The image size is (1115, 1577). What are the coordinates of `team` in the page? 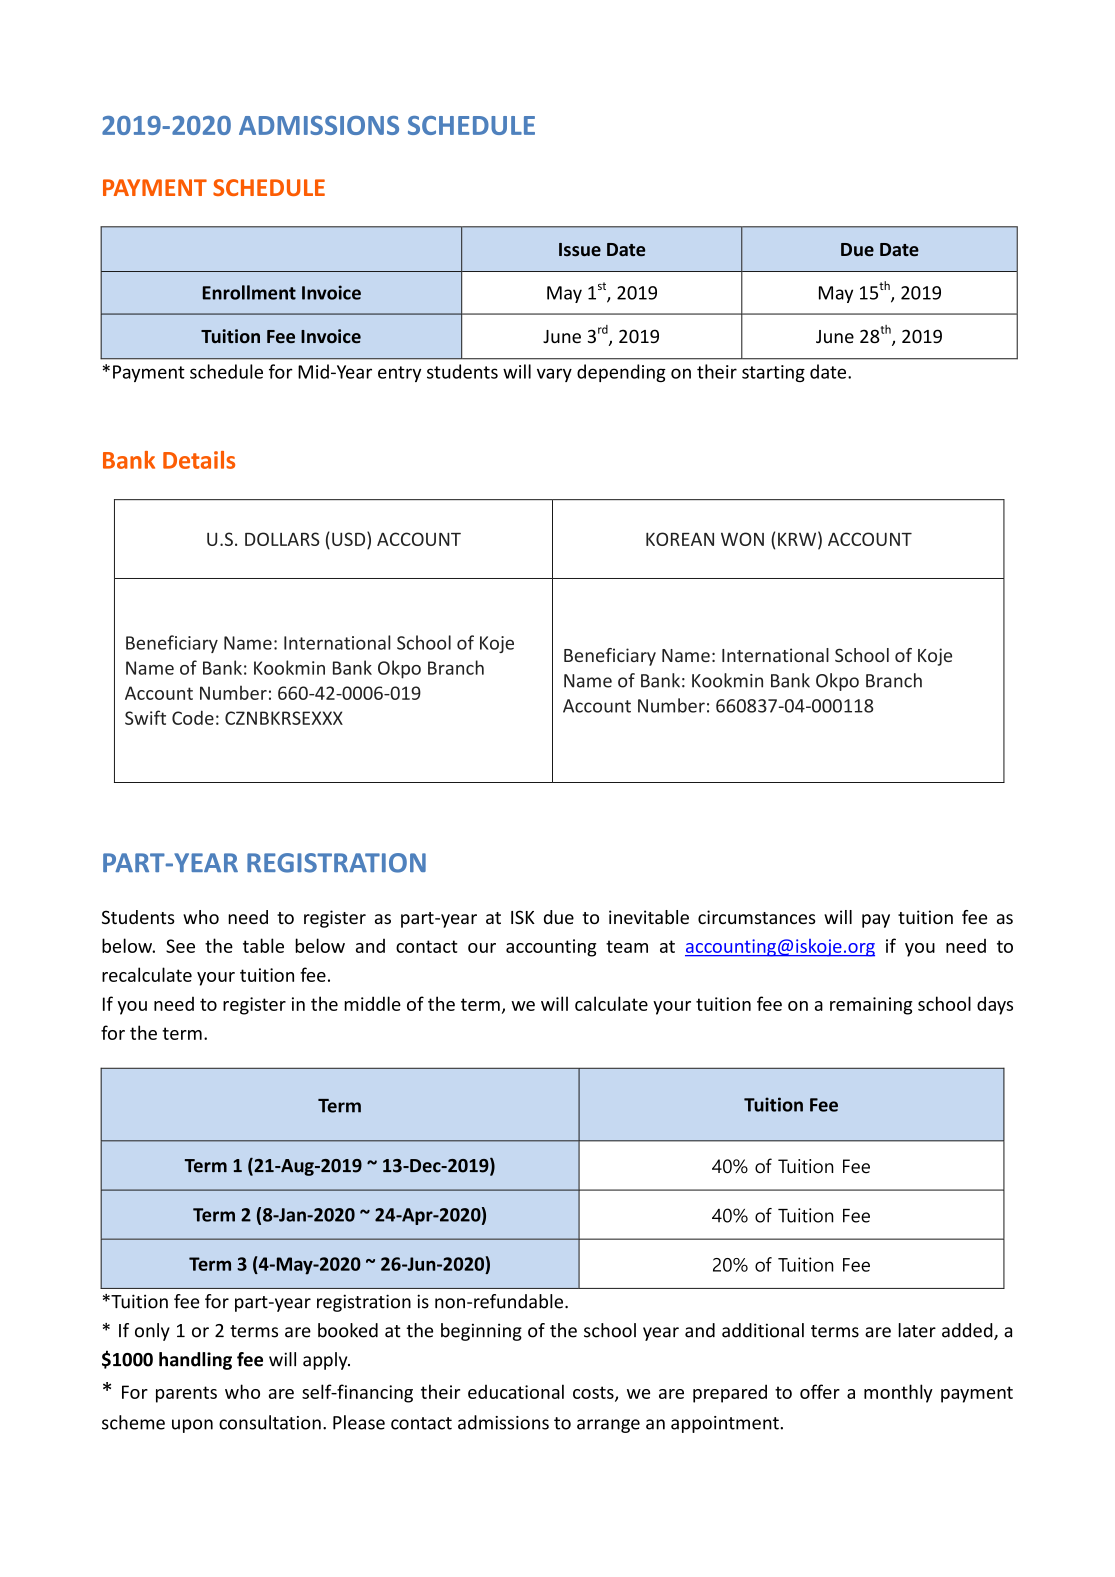 It's located at (627, 946).
